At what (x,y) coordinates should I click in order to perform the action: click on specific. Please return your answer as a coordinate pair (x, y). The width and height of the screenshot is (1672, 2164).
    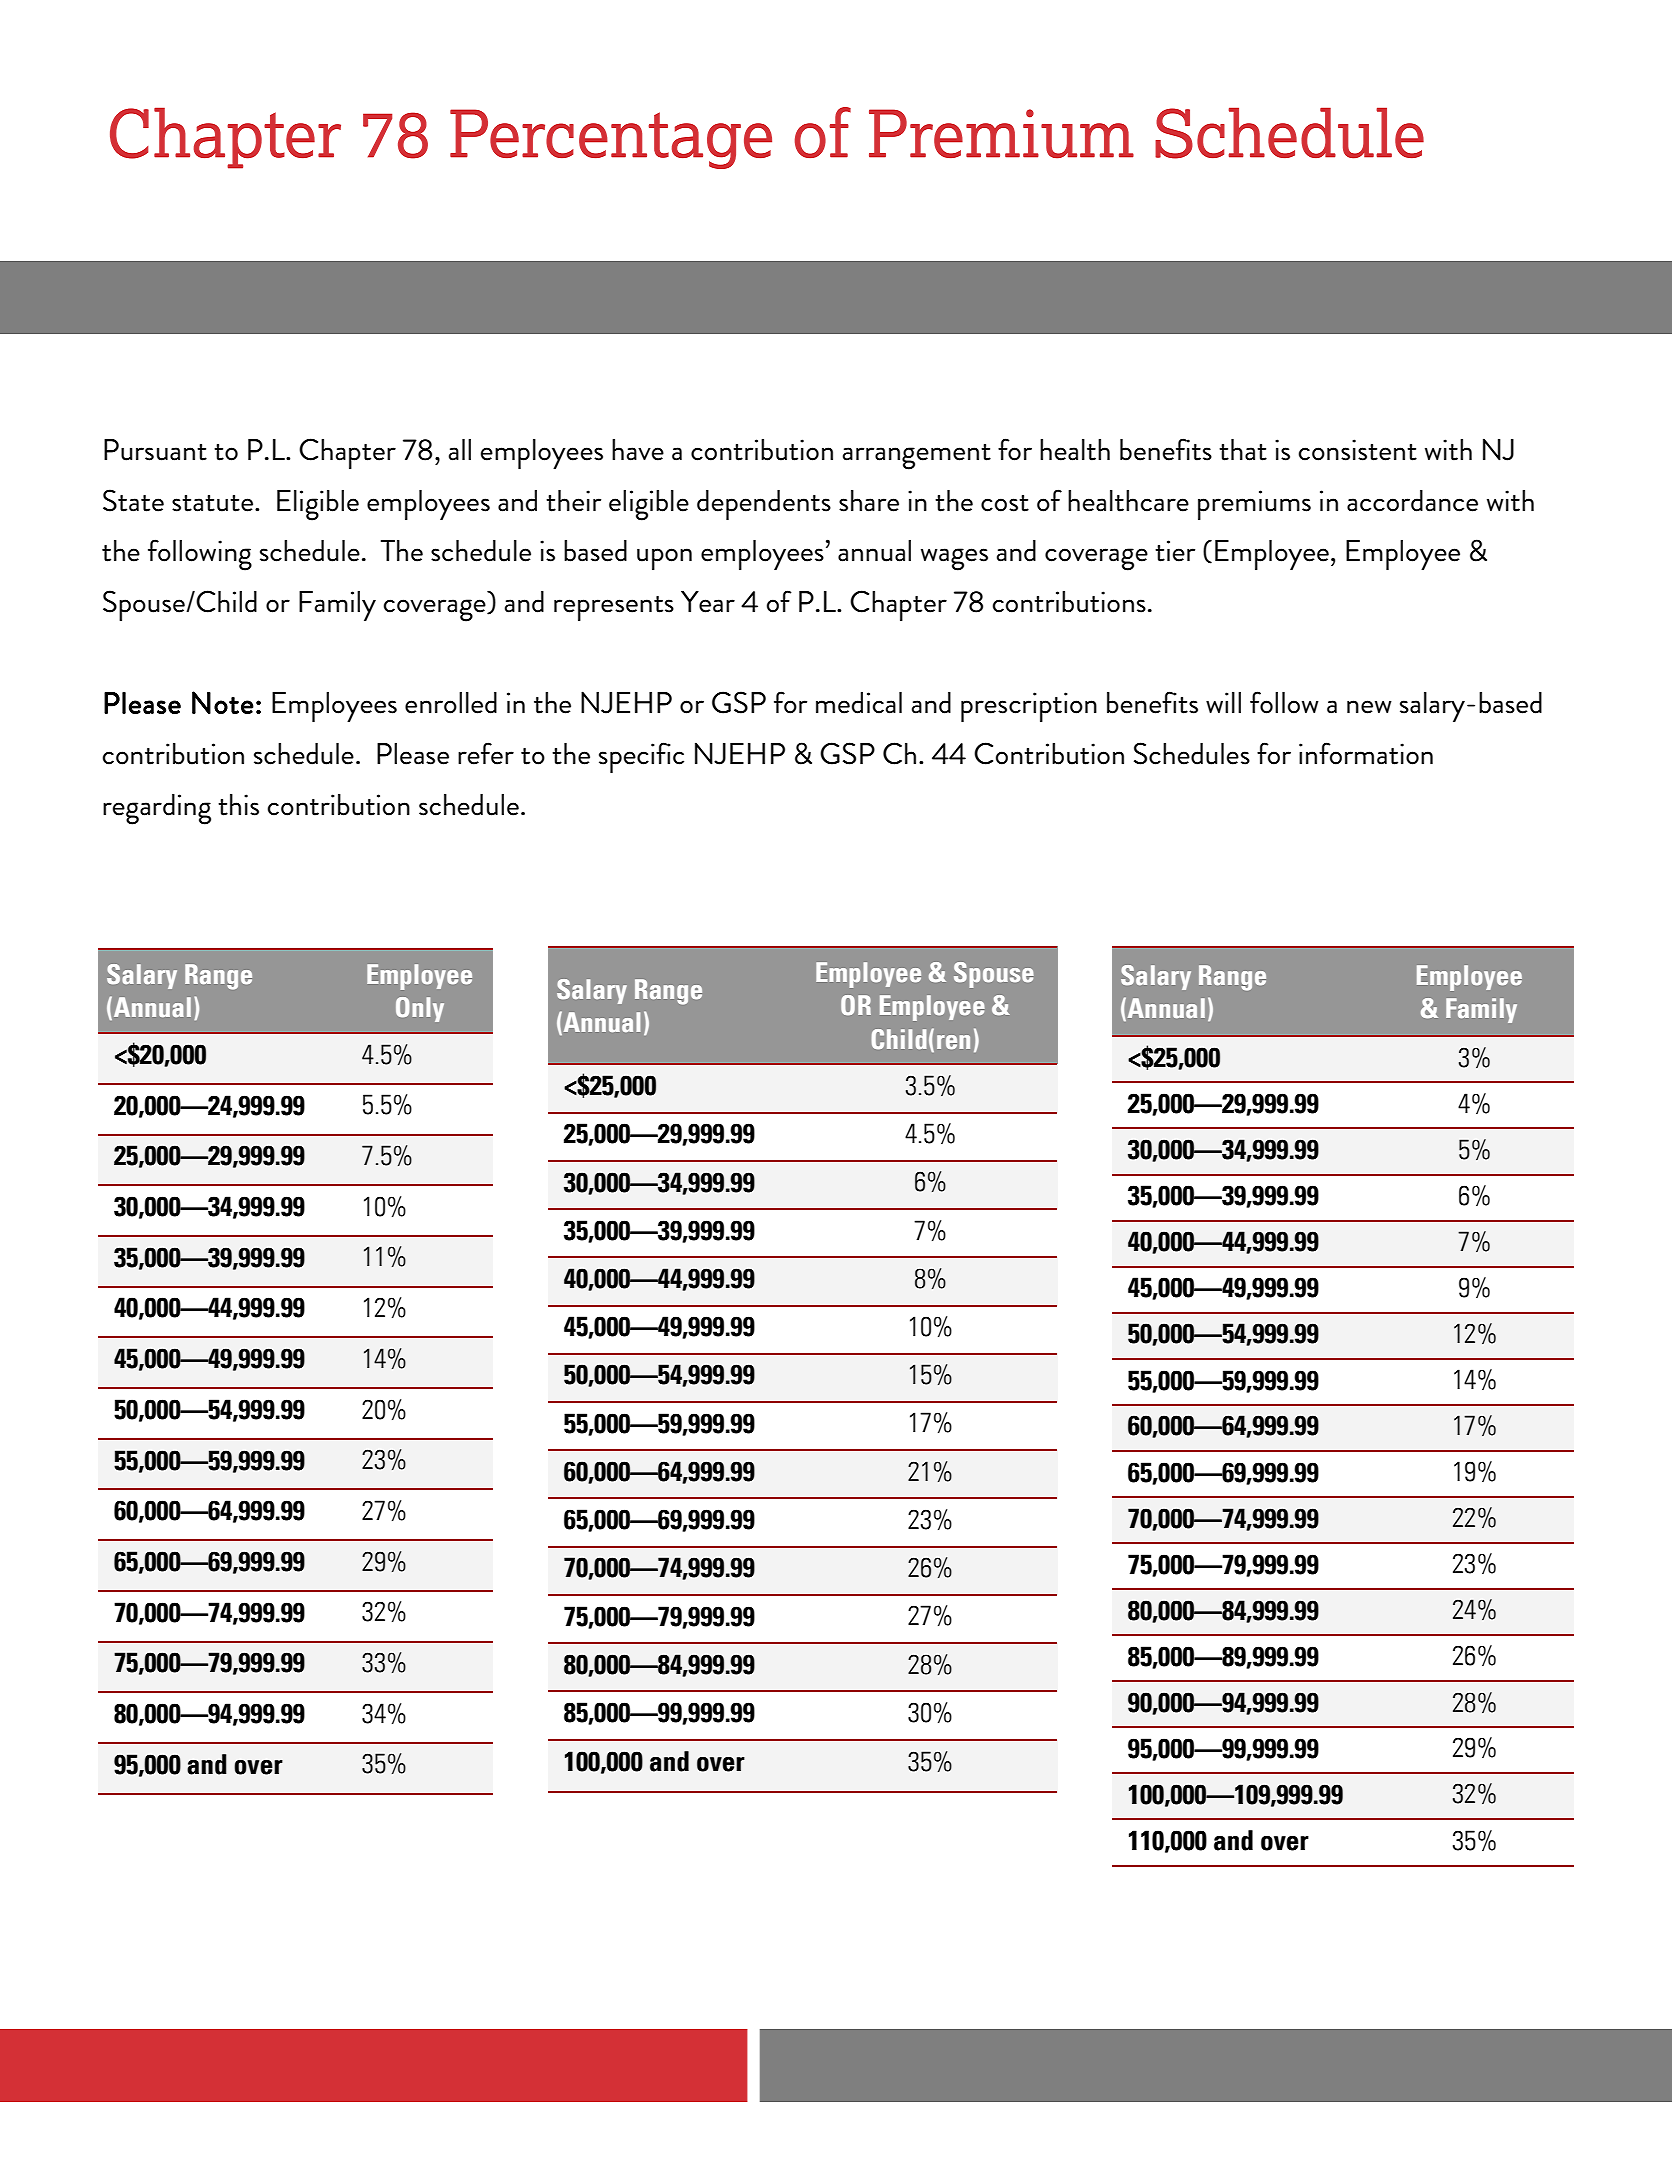
    Looking at the image, I should click on (641, 757).
